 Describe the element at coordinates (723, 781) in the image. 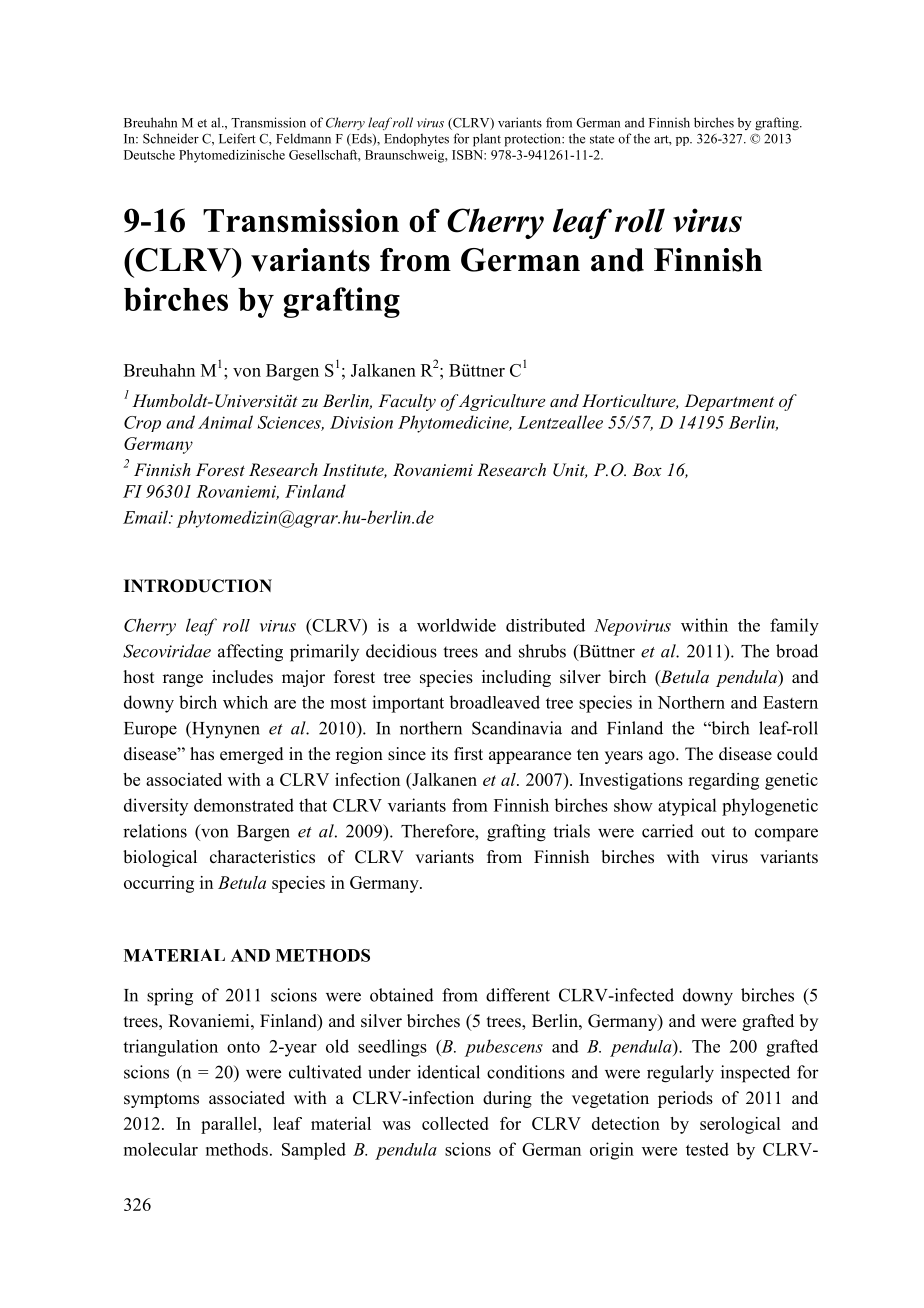

I see `regarding` at that location.
